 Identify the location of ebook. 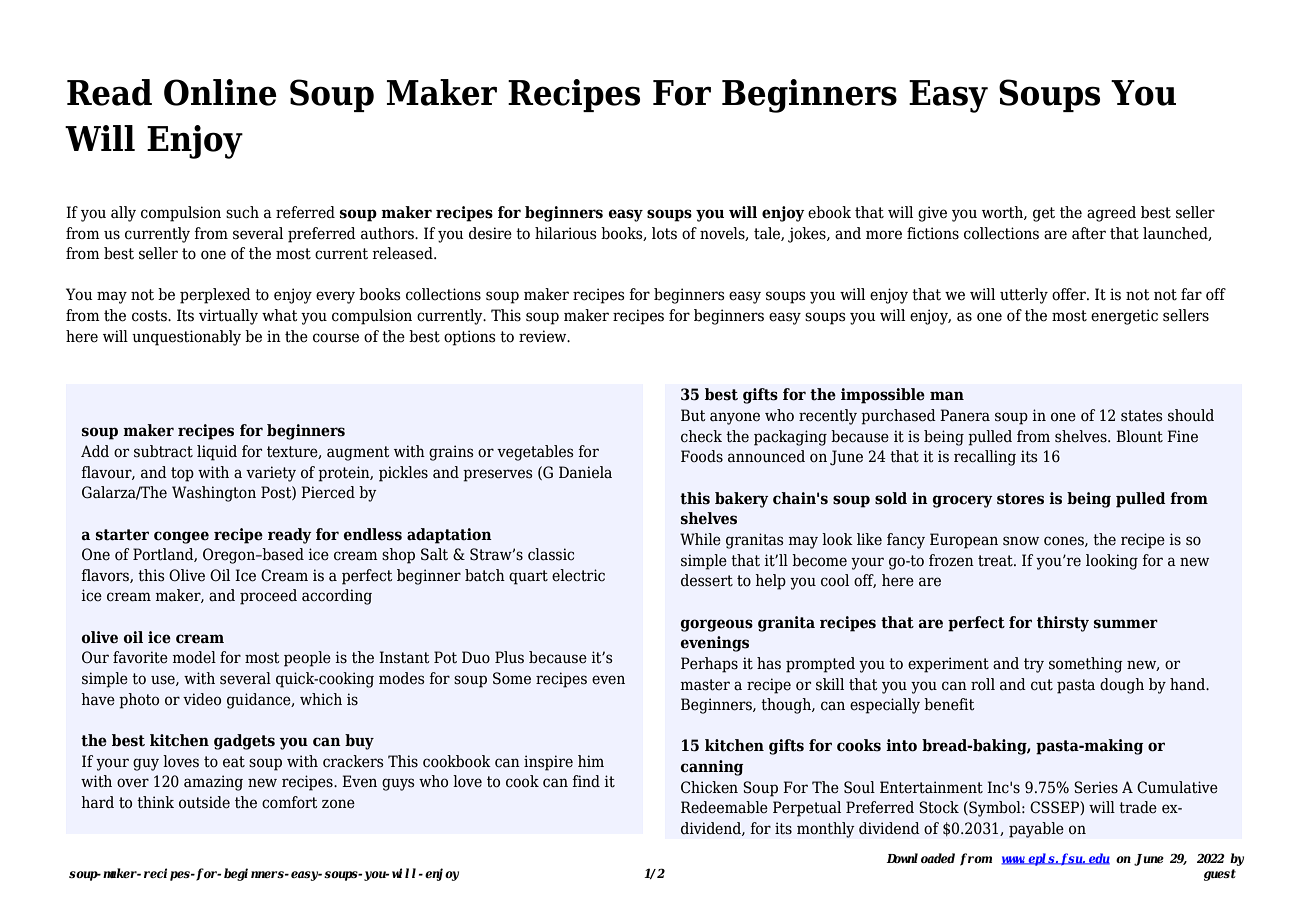
(829, 212).
